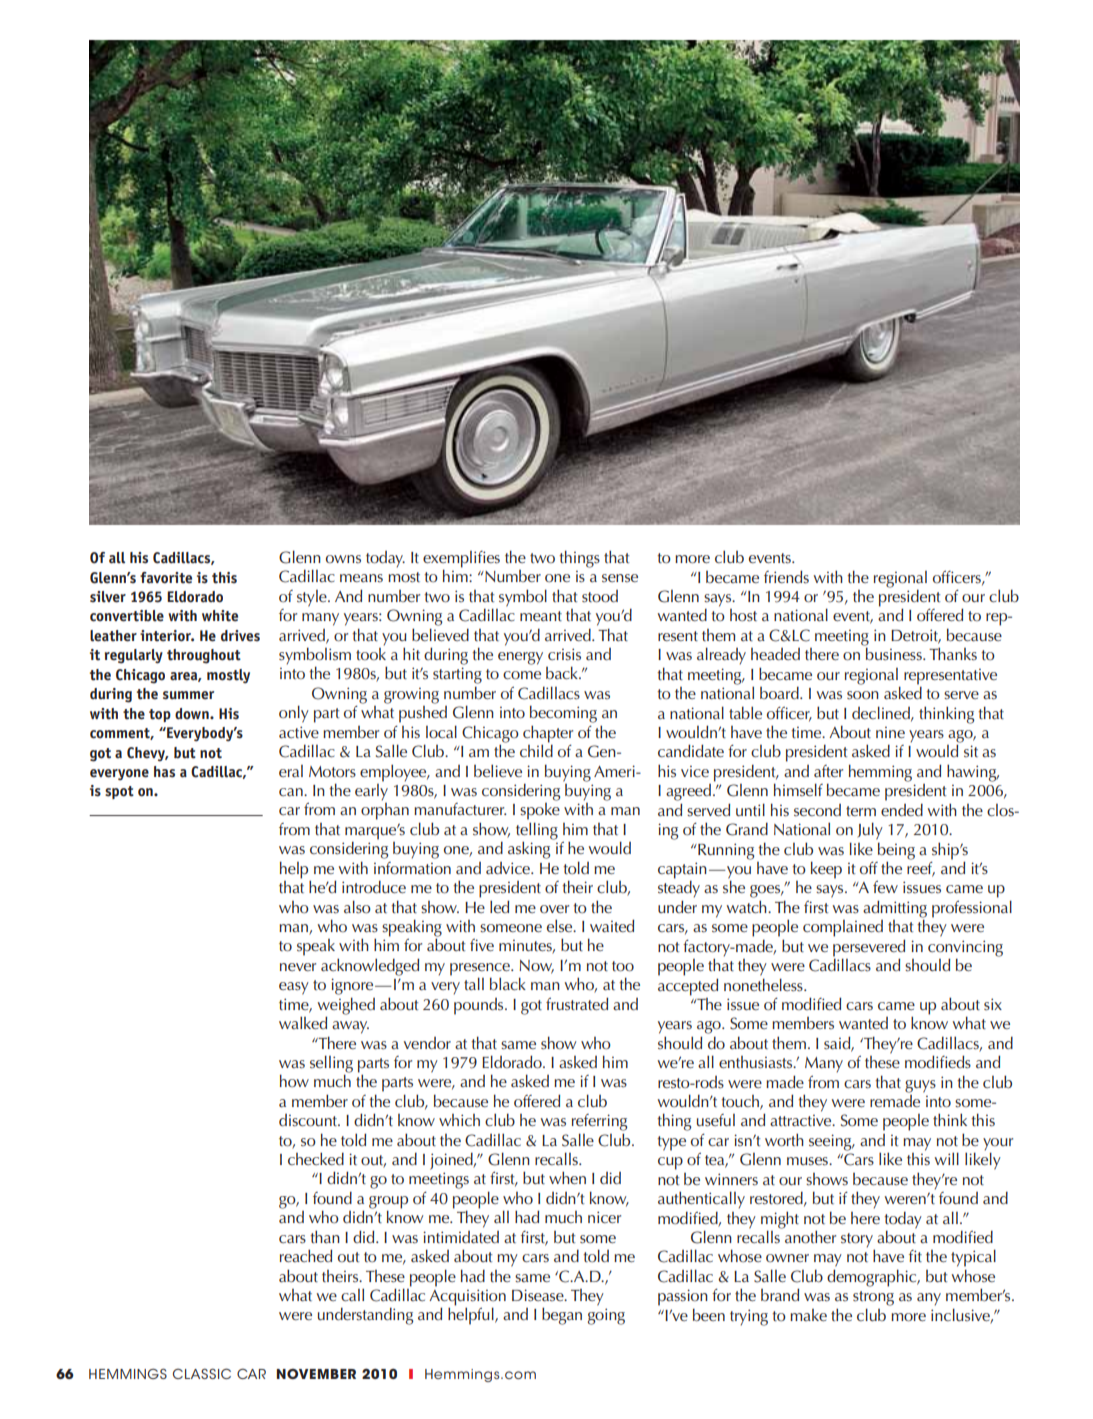 This document has width=1093, height=1419. What do you see at coordinates (508, 984) in the document?
I see `black` at bounding box center [508, 984].
